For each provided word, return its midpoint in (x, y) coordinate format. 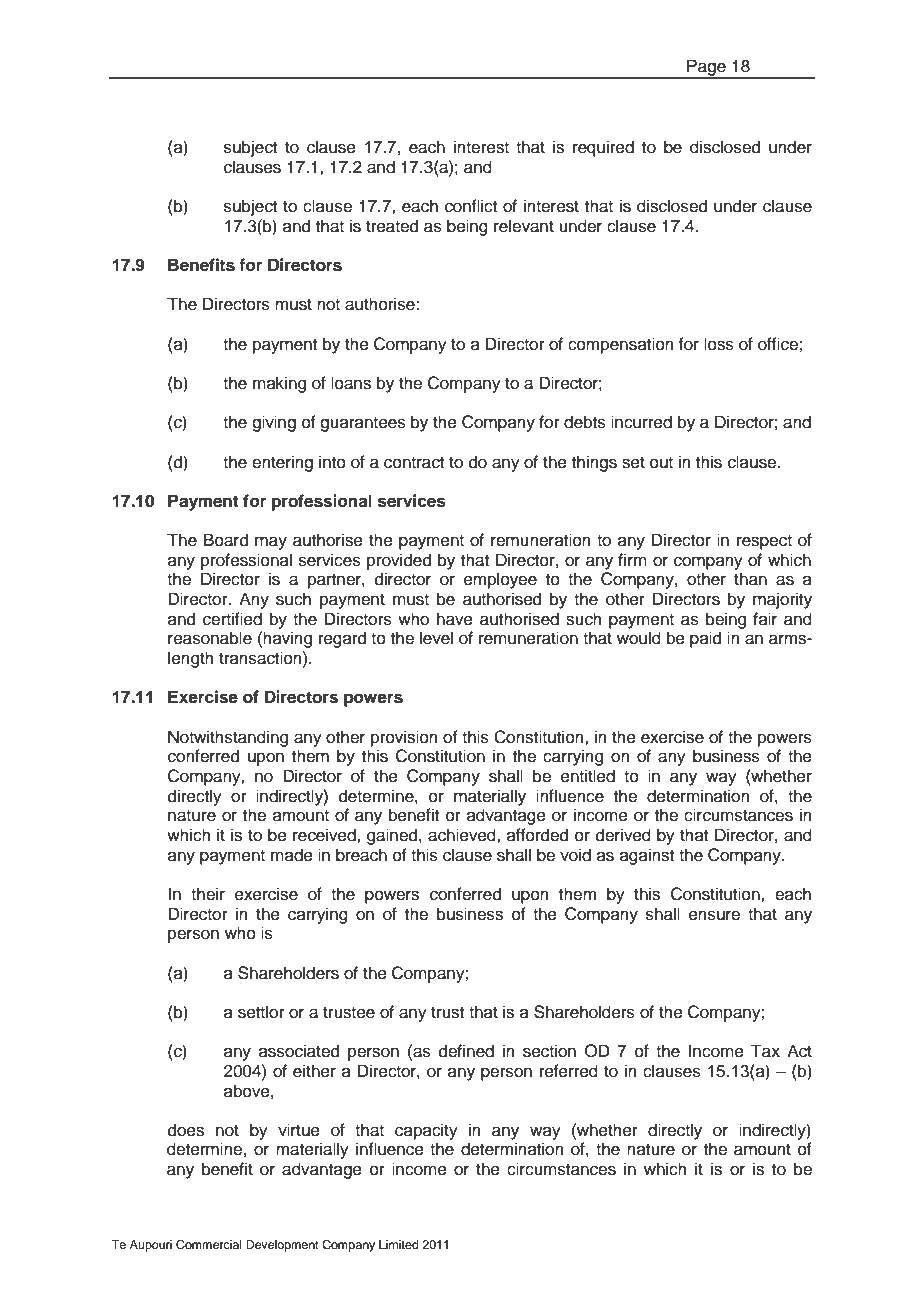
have (455, 619)
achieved (463, 835)
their (208, 894)
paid (705, 639)
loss (719, 344)
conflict (471, 206)
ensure (714, 915)
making (279, 384)
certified (232, 619)
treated (392, 226)
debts (585, 422)
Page (706, 68)
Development (282, 1246)
